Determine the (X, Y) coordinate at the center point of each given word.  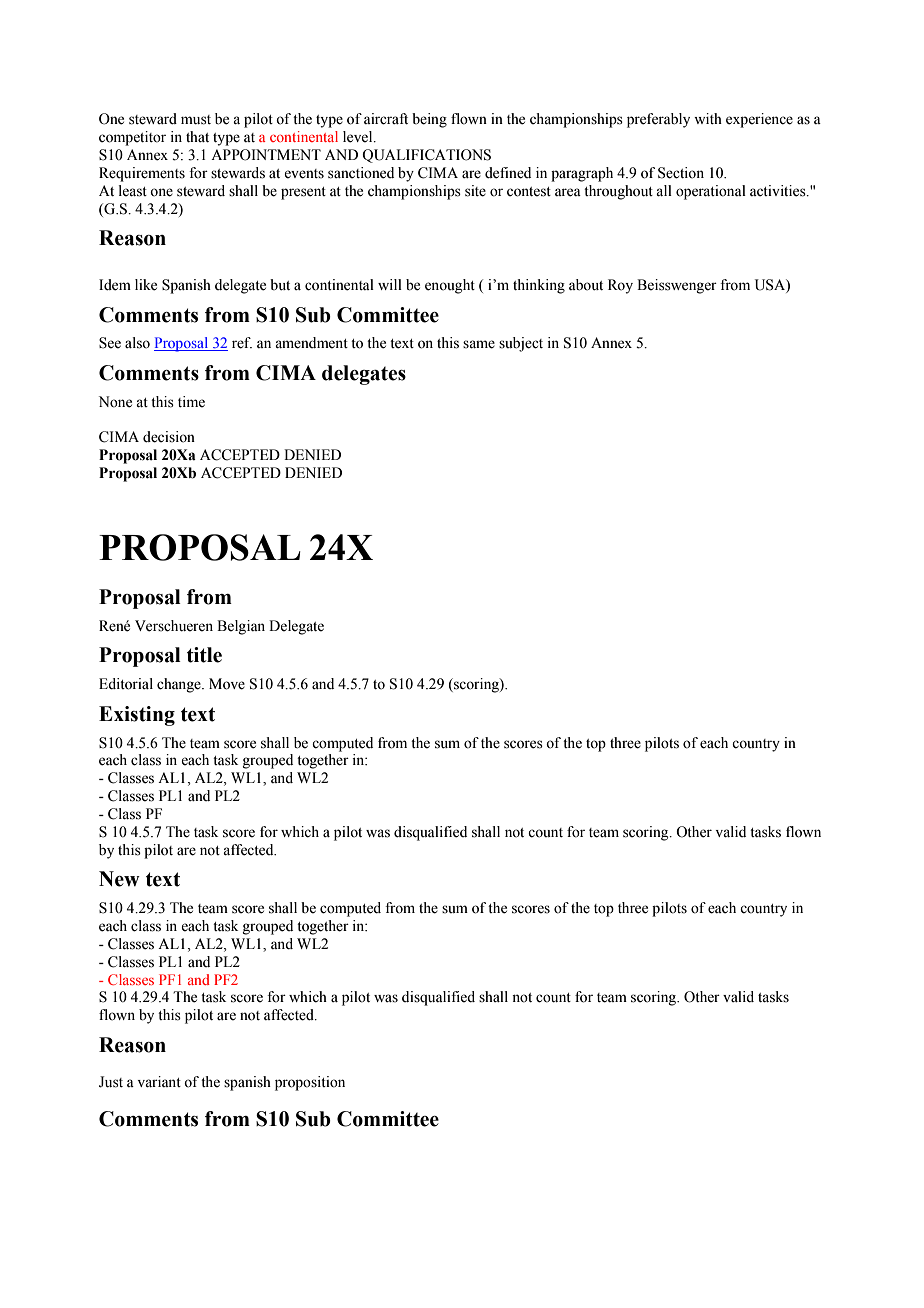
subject (521, 344)
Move (227, 684)
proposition (310, 1083)
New (119, 879)
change (180, 685)
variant (159, 1082)
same (479, 344)
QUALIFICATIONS (426, 156)
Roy (620, 286)
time (191, 402)
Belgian (241, 627)
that (197, 136)
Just (111, 1082)
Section (681, 173)
